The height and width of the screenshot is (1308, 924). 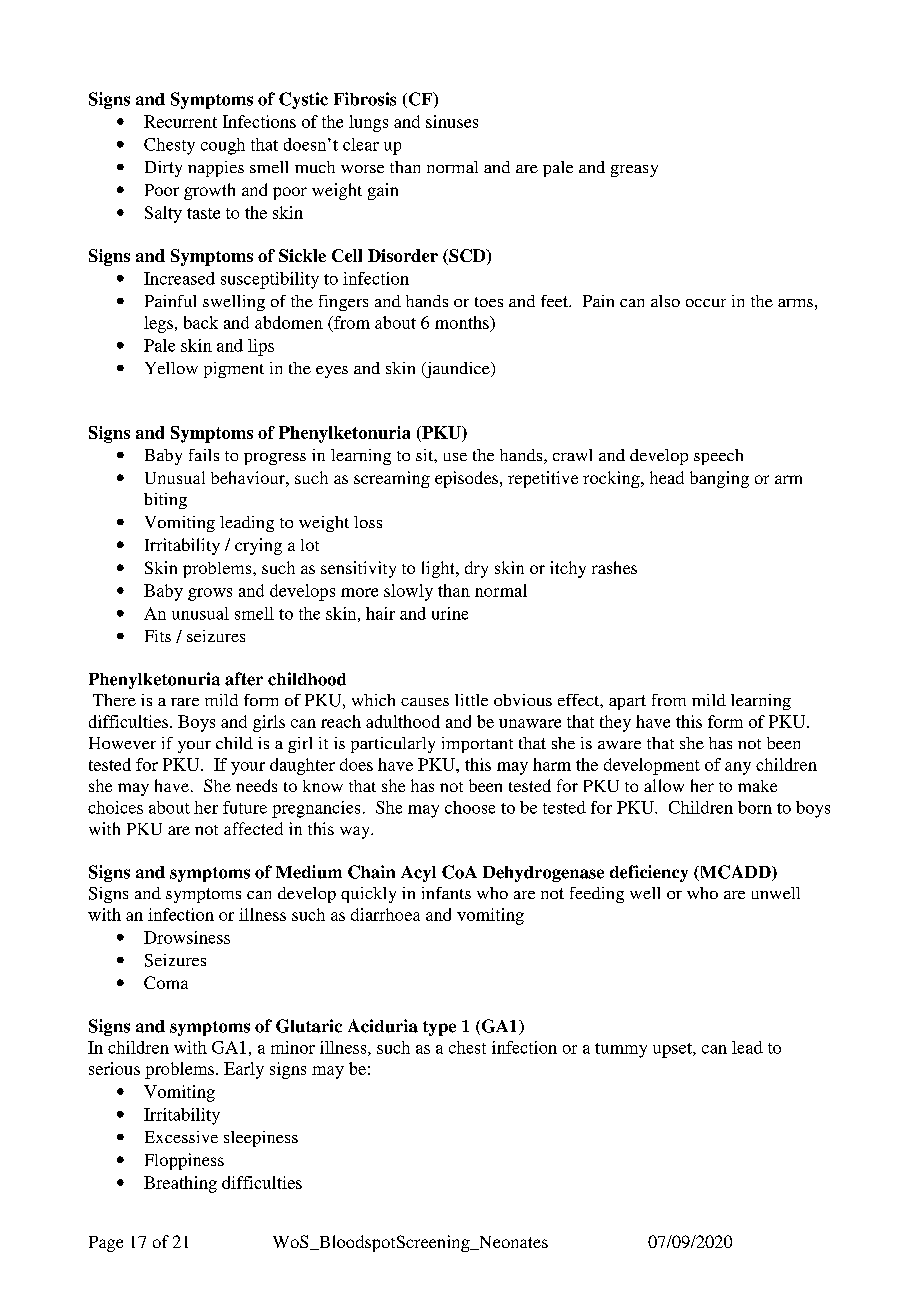 What do you see at coordinates (185, 702) in the screenshot?
I see `rare` at bounding box center [185, 702].
